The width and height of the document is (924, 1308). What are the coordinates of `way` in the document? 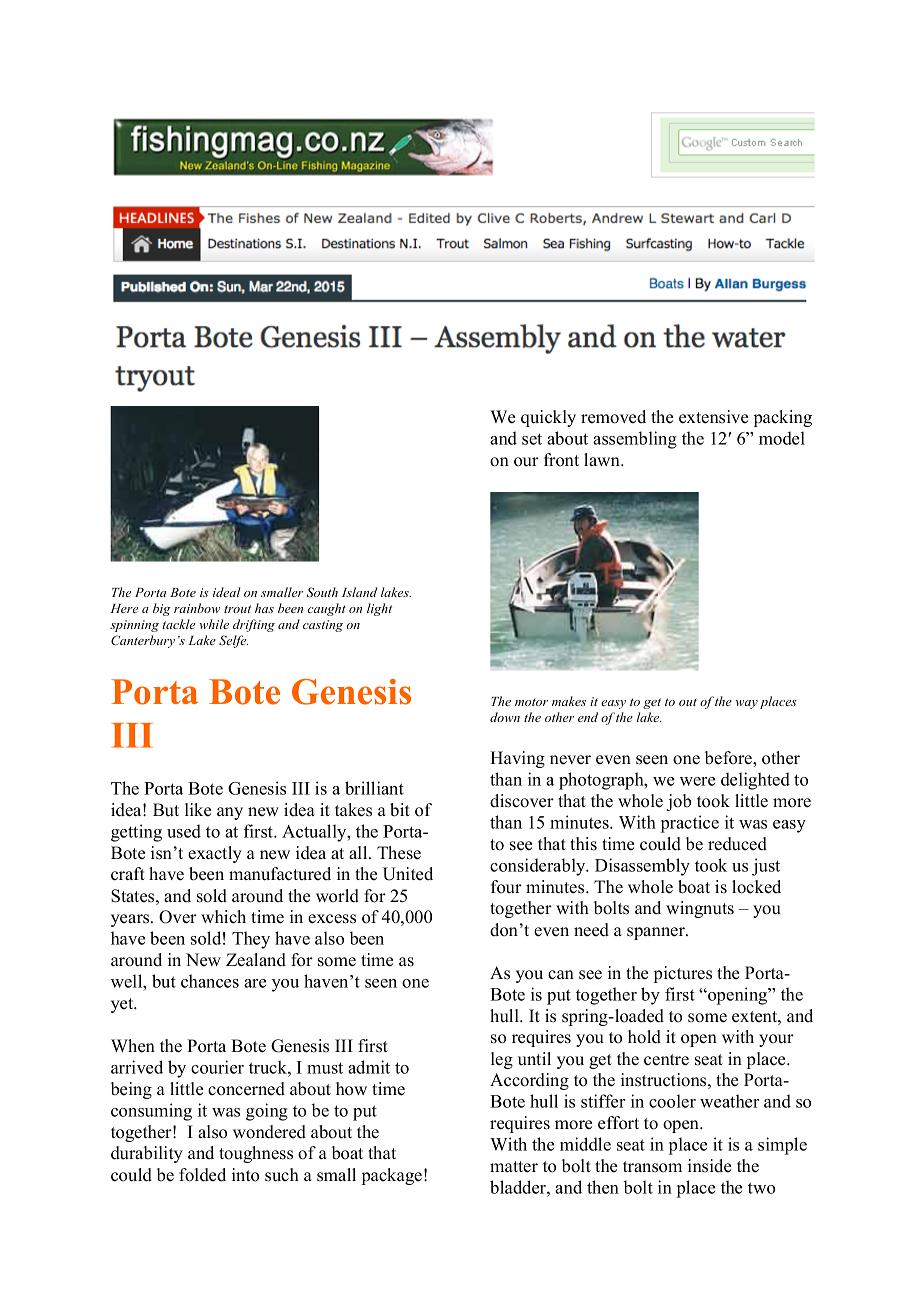 It's located at (747, 704).
